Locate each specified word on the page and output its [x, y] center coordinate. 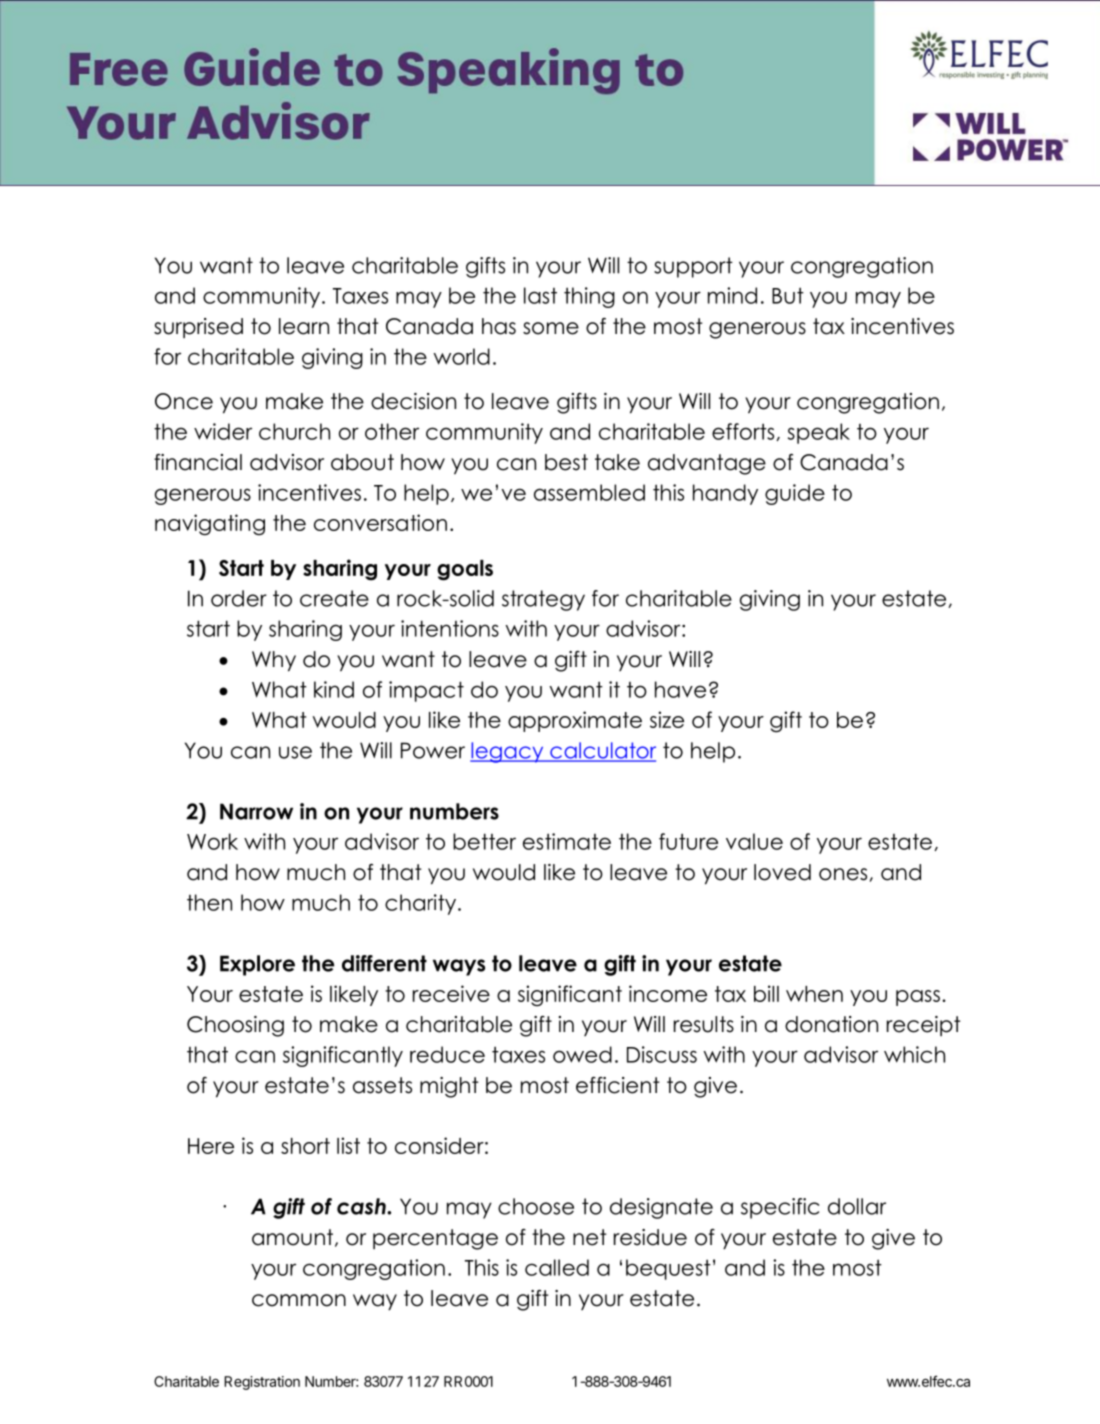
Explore [257, 965]
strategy [543, 600]
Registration [262, 1383]
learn [304, 326]
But [788, 295]
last [540, 295]
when [814, 994]
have [680, 689]
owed [582, 1054]
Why [274, 661]
